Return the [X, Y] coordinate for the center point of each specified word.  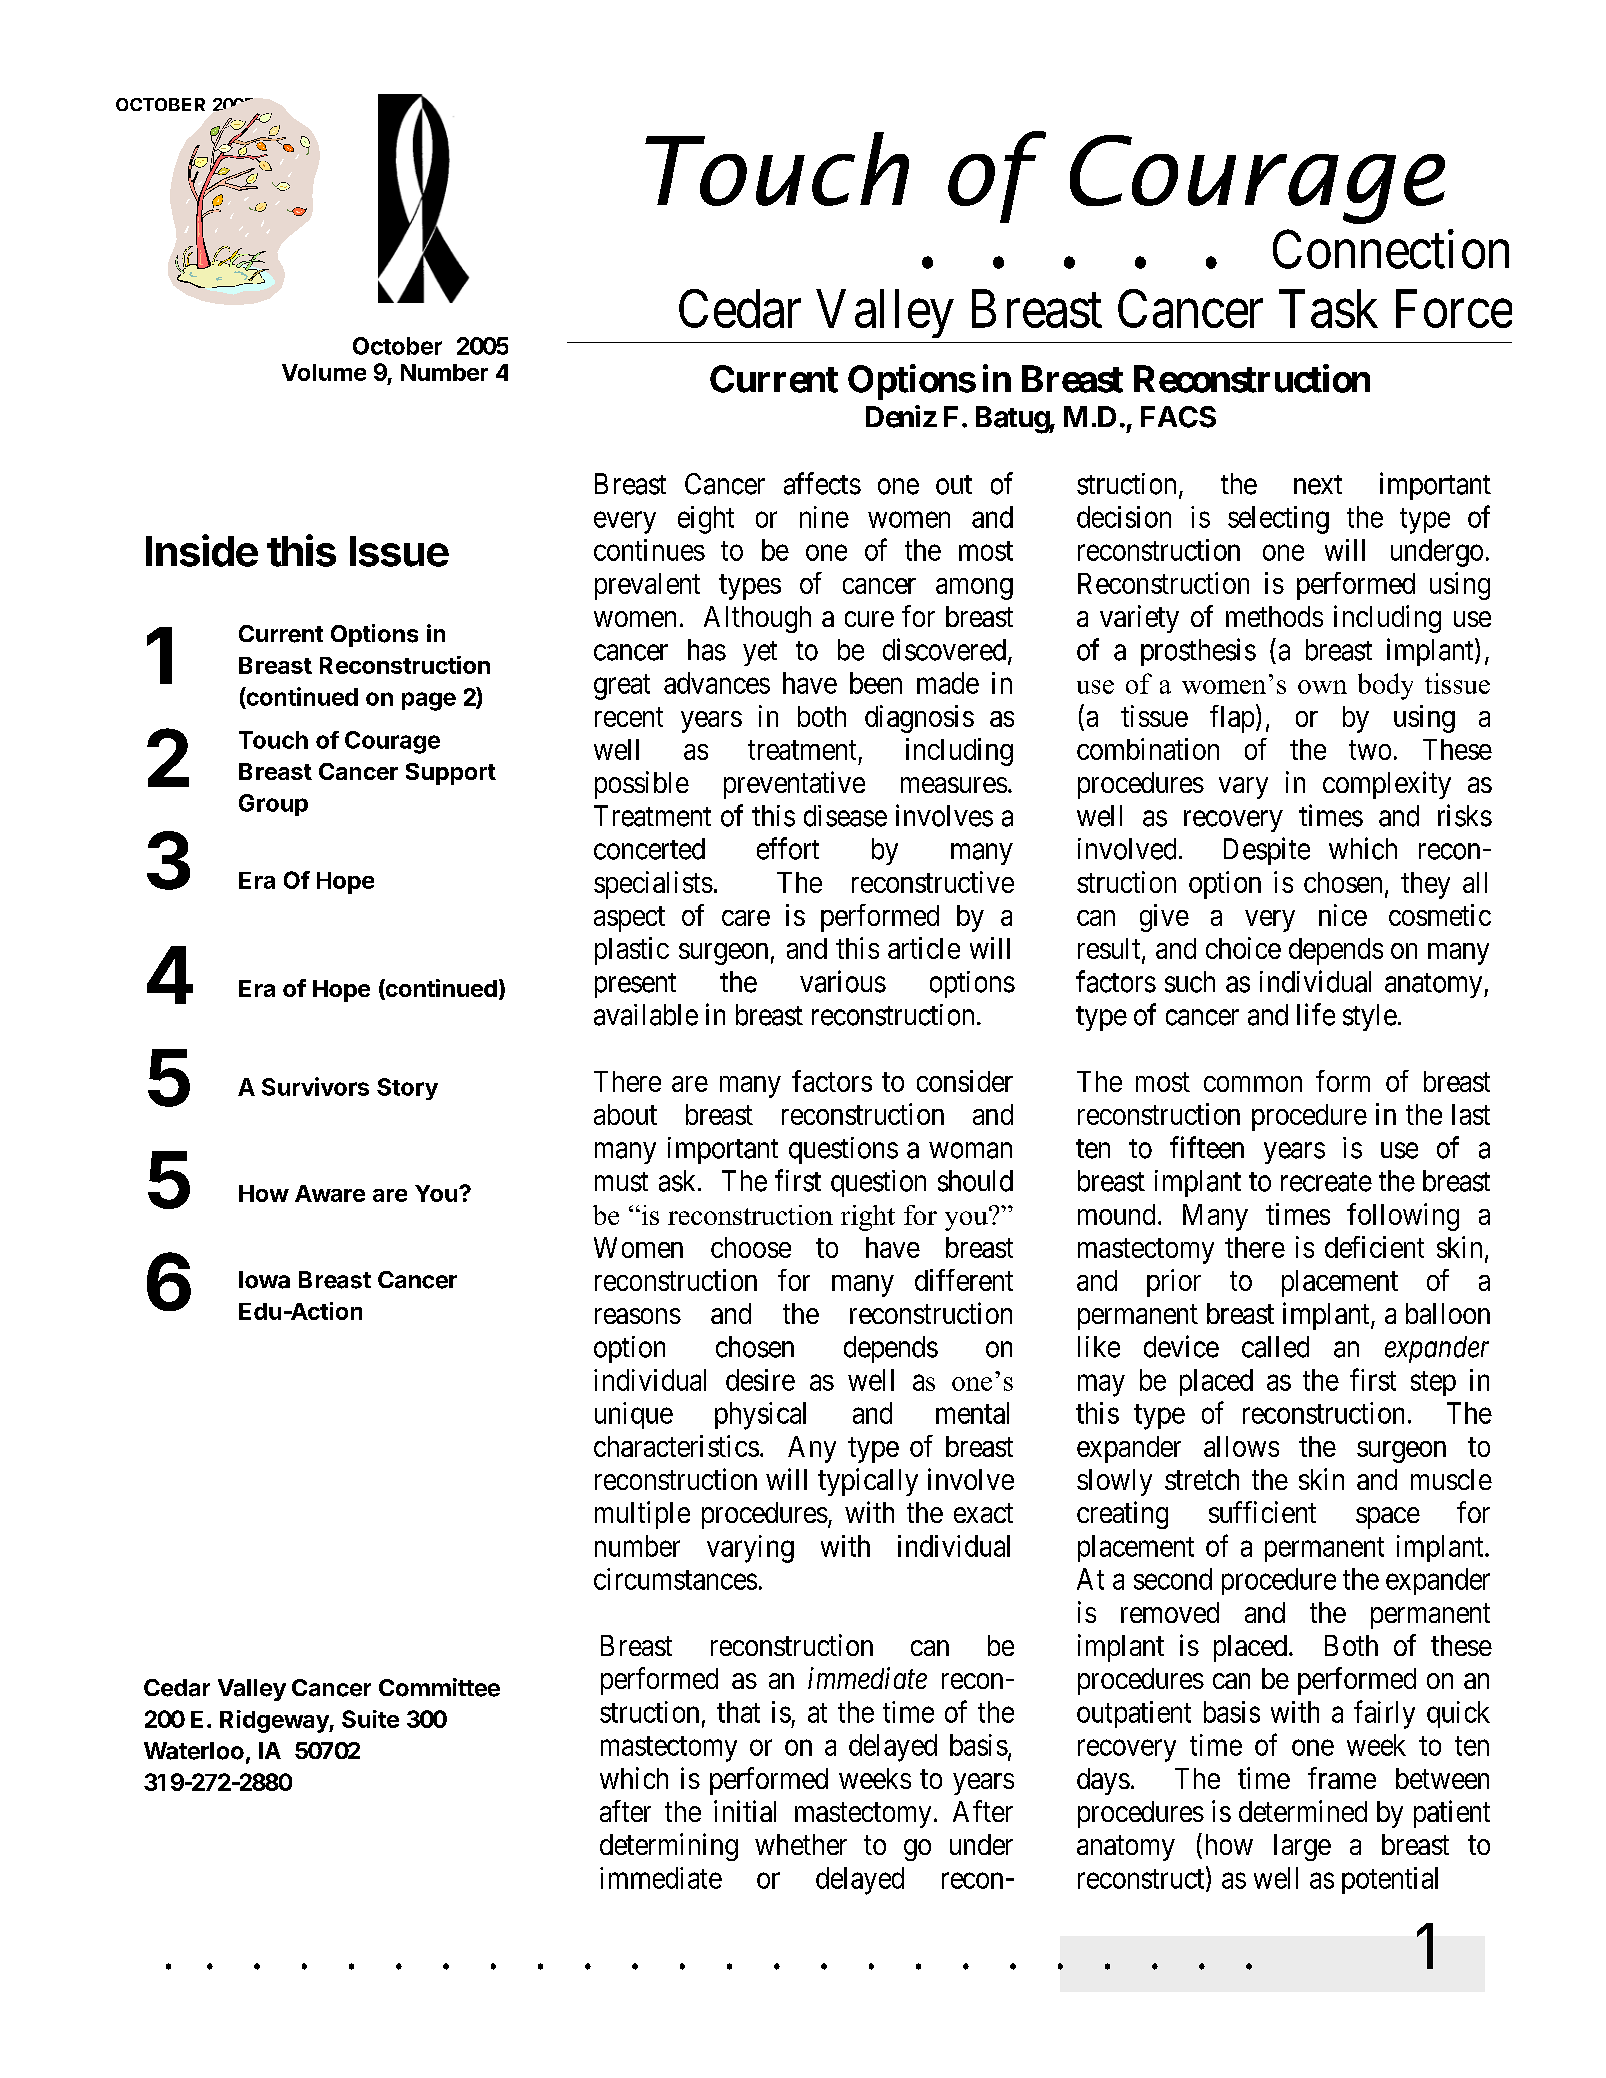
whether [801, 1844]
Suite [370, 1719]
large [1302, 1847]
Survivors [315, 1086]
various [843, 981]
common [1253, 1084]
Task [1328, 308]
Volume [324, 372]
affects [822, 483]
